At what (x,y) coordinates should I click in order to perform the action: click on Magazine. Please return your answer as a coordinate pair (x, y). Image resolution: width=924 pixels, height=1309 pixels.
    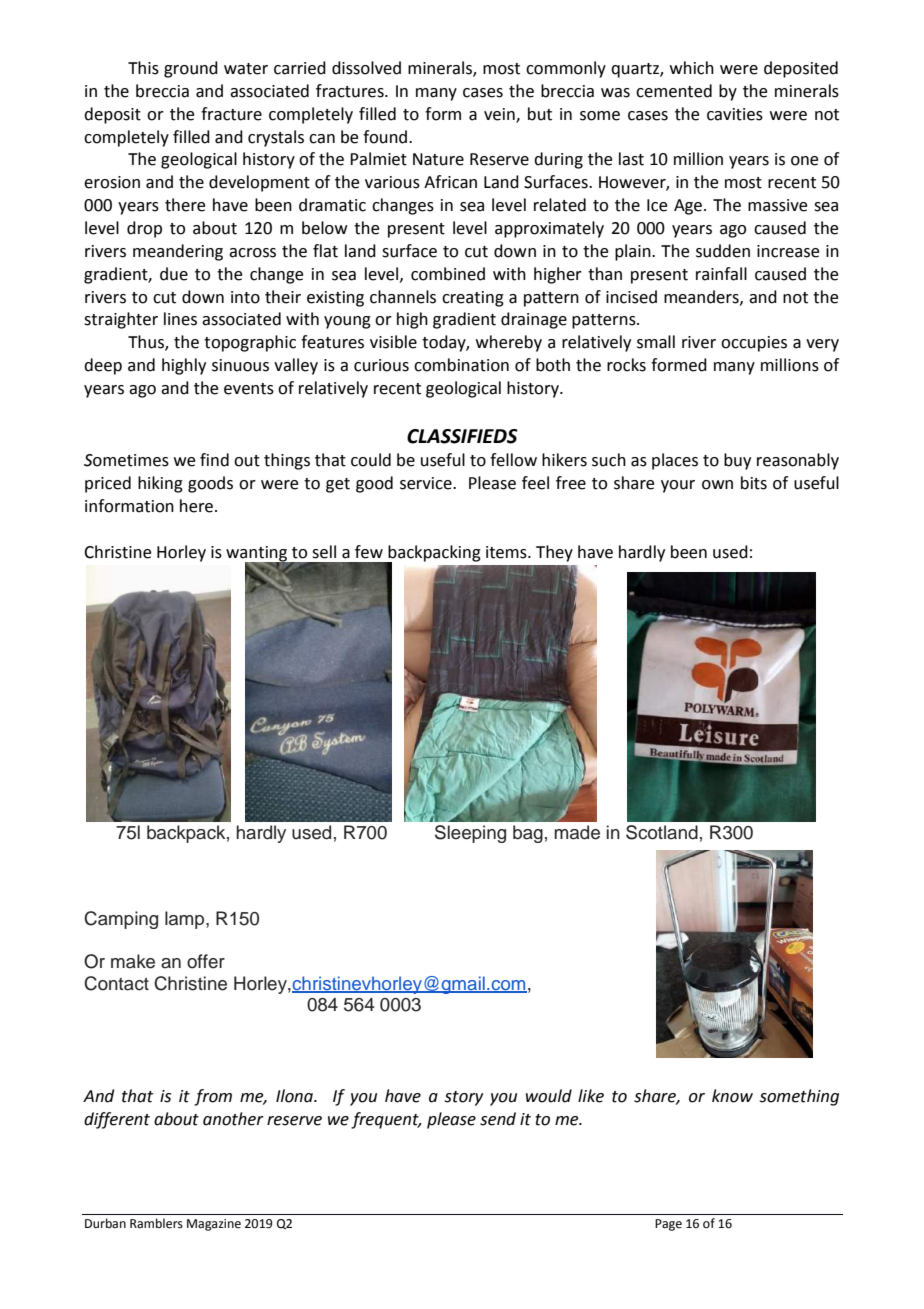
    Looking at the image, I should click on (214, 1225).
